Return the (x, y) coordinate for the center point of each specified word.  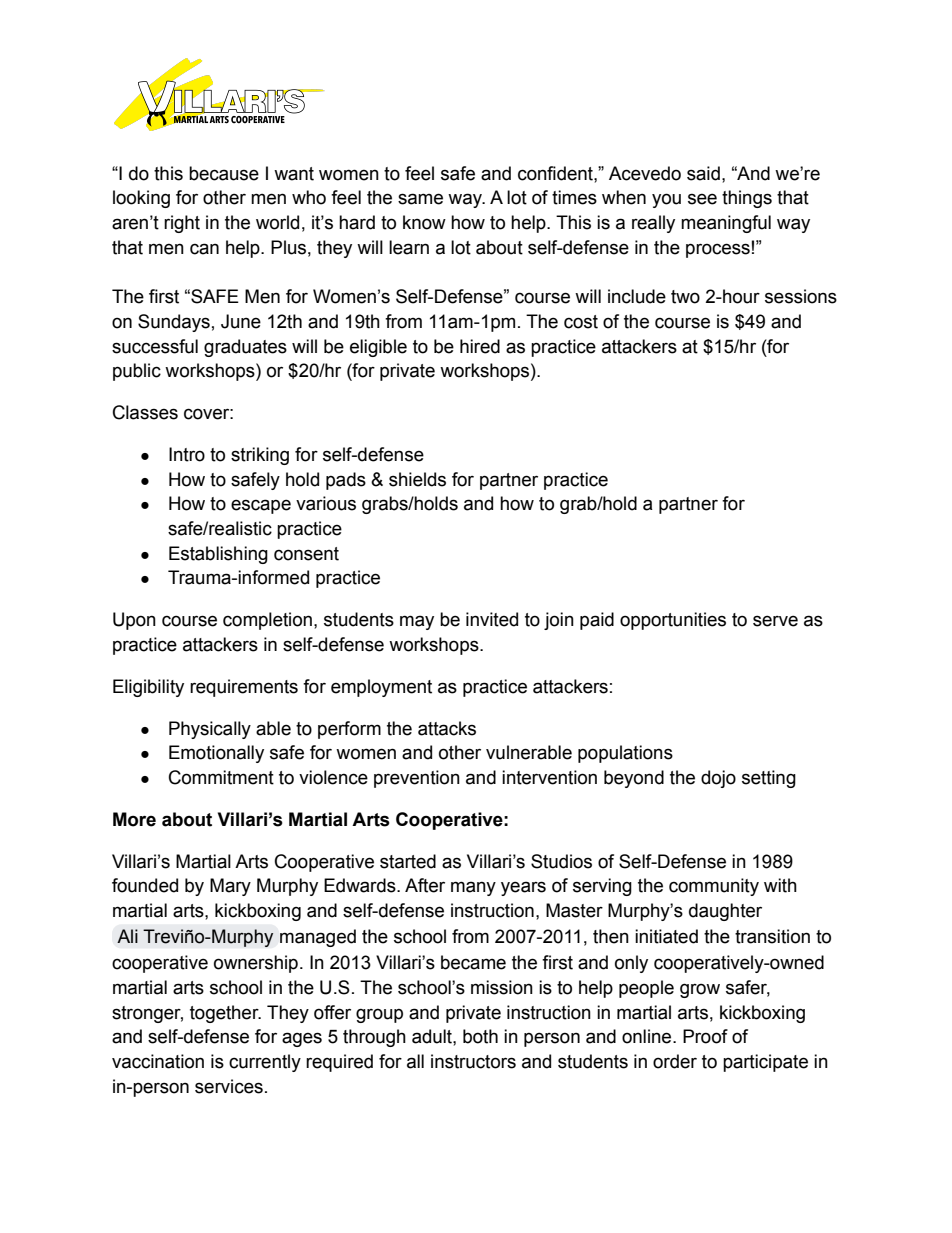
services (229, 1086)
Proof (705, 1036)
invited (492, 619)
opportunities (673, 621)
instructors (473, 1061)
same (420, 199)
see (702, 199)
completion (267, 621)
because (224, 173)
